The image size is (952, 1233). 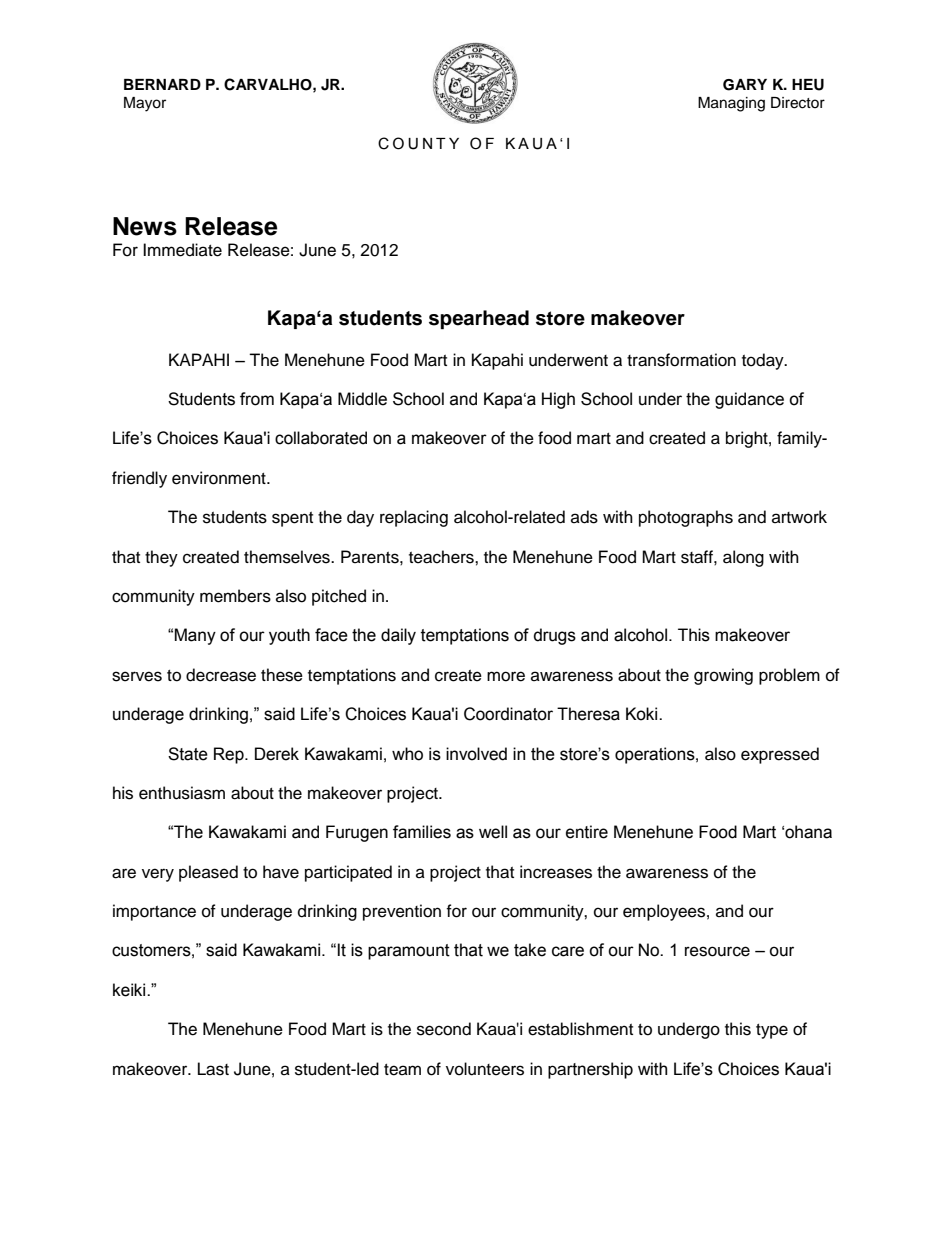 What do you see at coordinates (444, 1029) in the screenshot?
I see `second` at bounding box center [444, 1029].
